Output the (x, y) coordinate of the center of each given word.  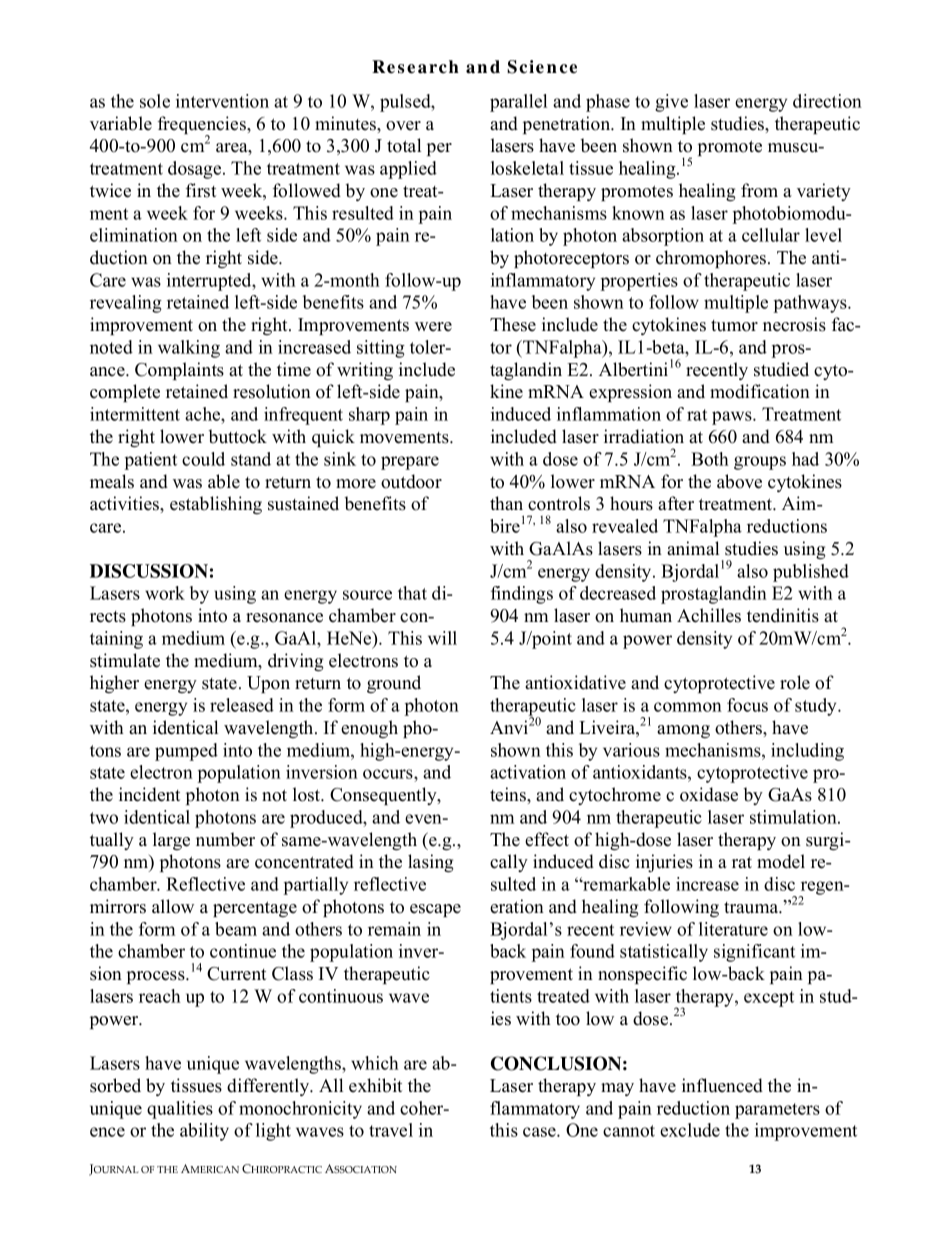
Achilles (709, 615)
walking (189, 349)
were (433, 327)
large (171, 841)
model (781, 861)
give (671, 103)
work (165, 593)
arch (438, 67)
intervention (222, 101)
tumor (734, 326)
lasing (431, 863)
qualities (180, 1110)
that (412, 593)
